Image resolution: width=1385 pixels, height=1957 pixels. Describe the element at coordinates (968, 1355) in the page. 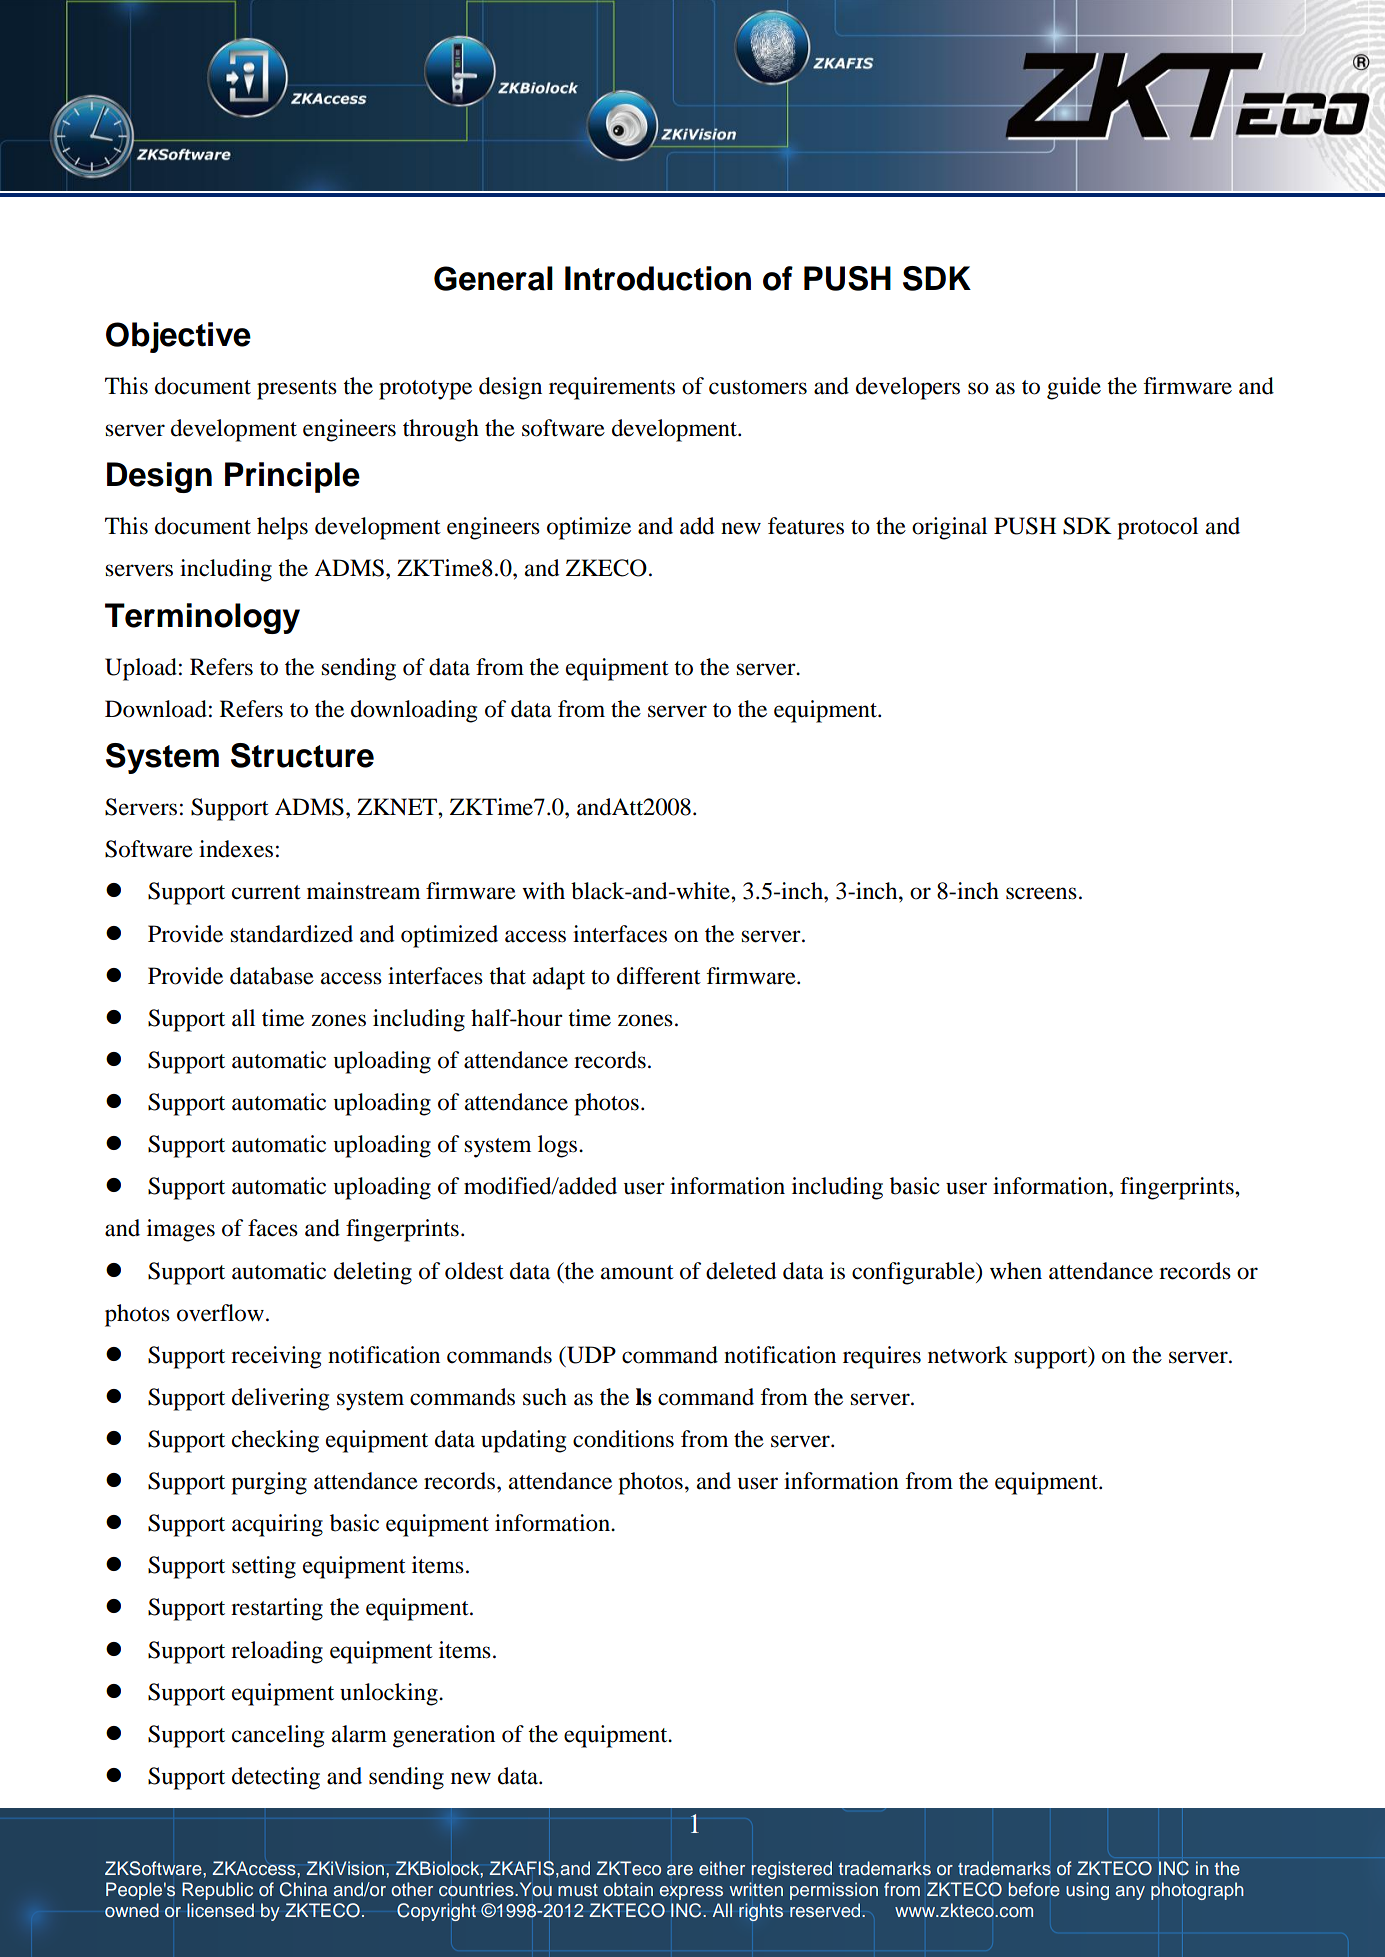

I see `network` at that location.
